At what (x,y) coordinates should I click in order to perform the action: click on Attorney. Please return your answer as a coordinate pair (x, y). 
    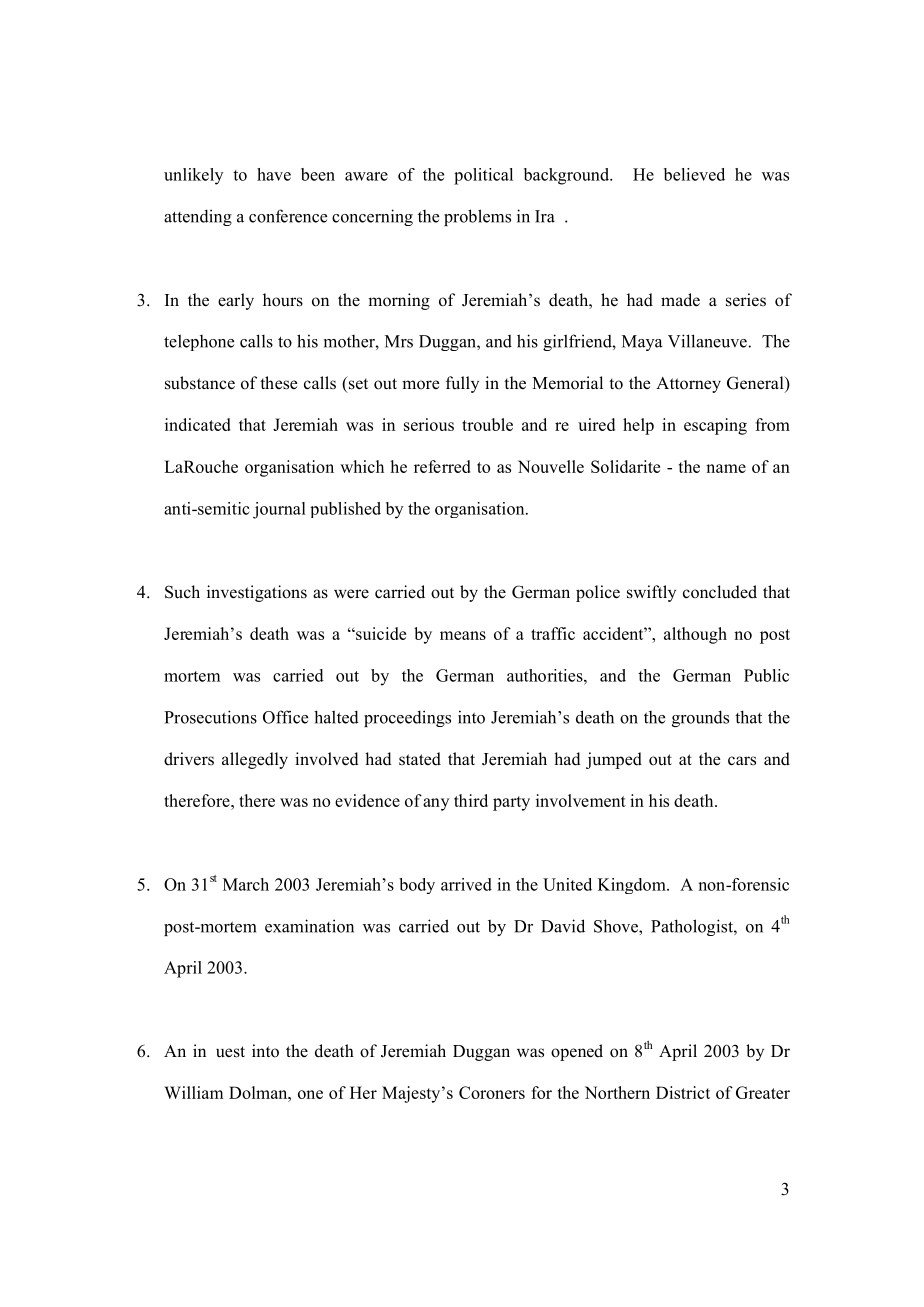
    Looking at the image, I should click on (688, 385).
